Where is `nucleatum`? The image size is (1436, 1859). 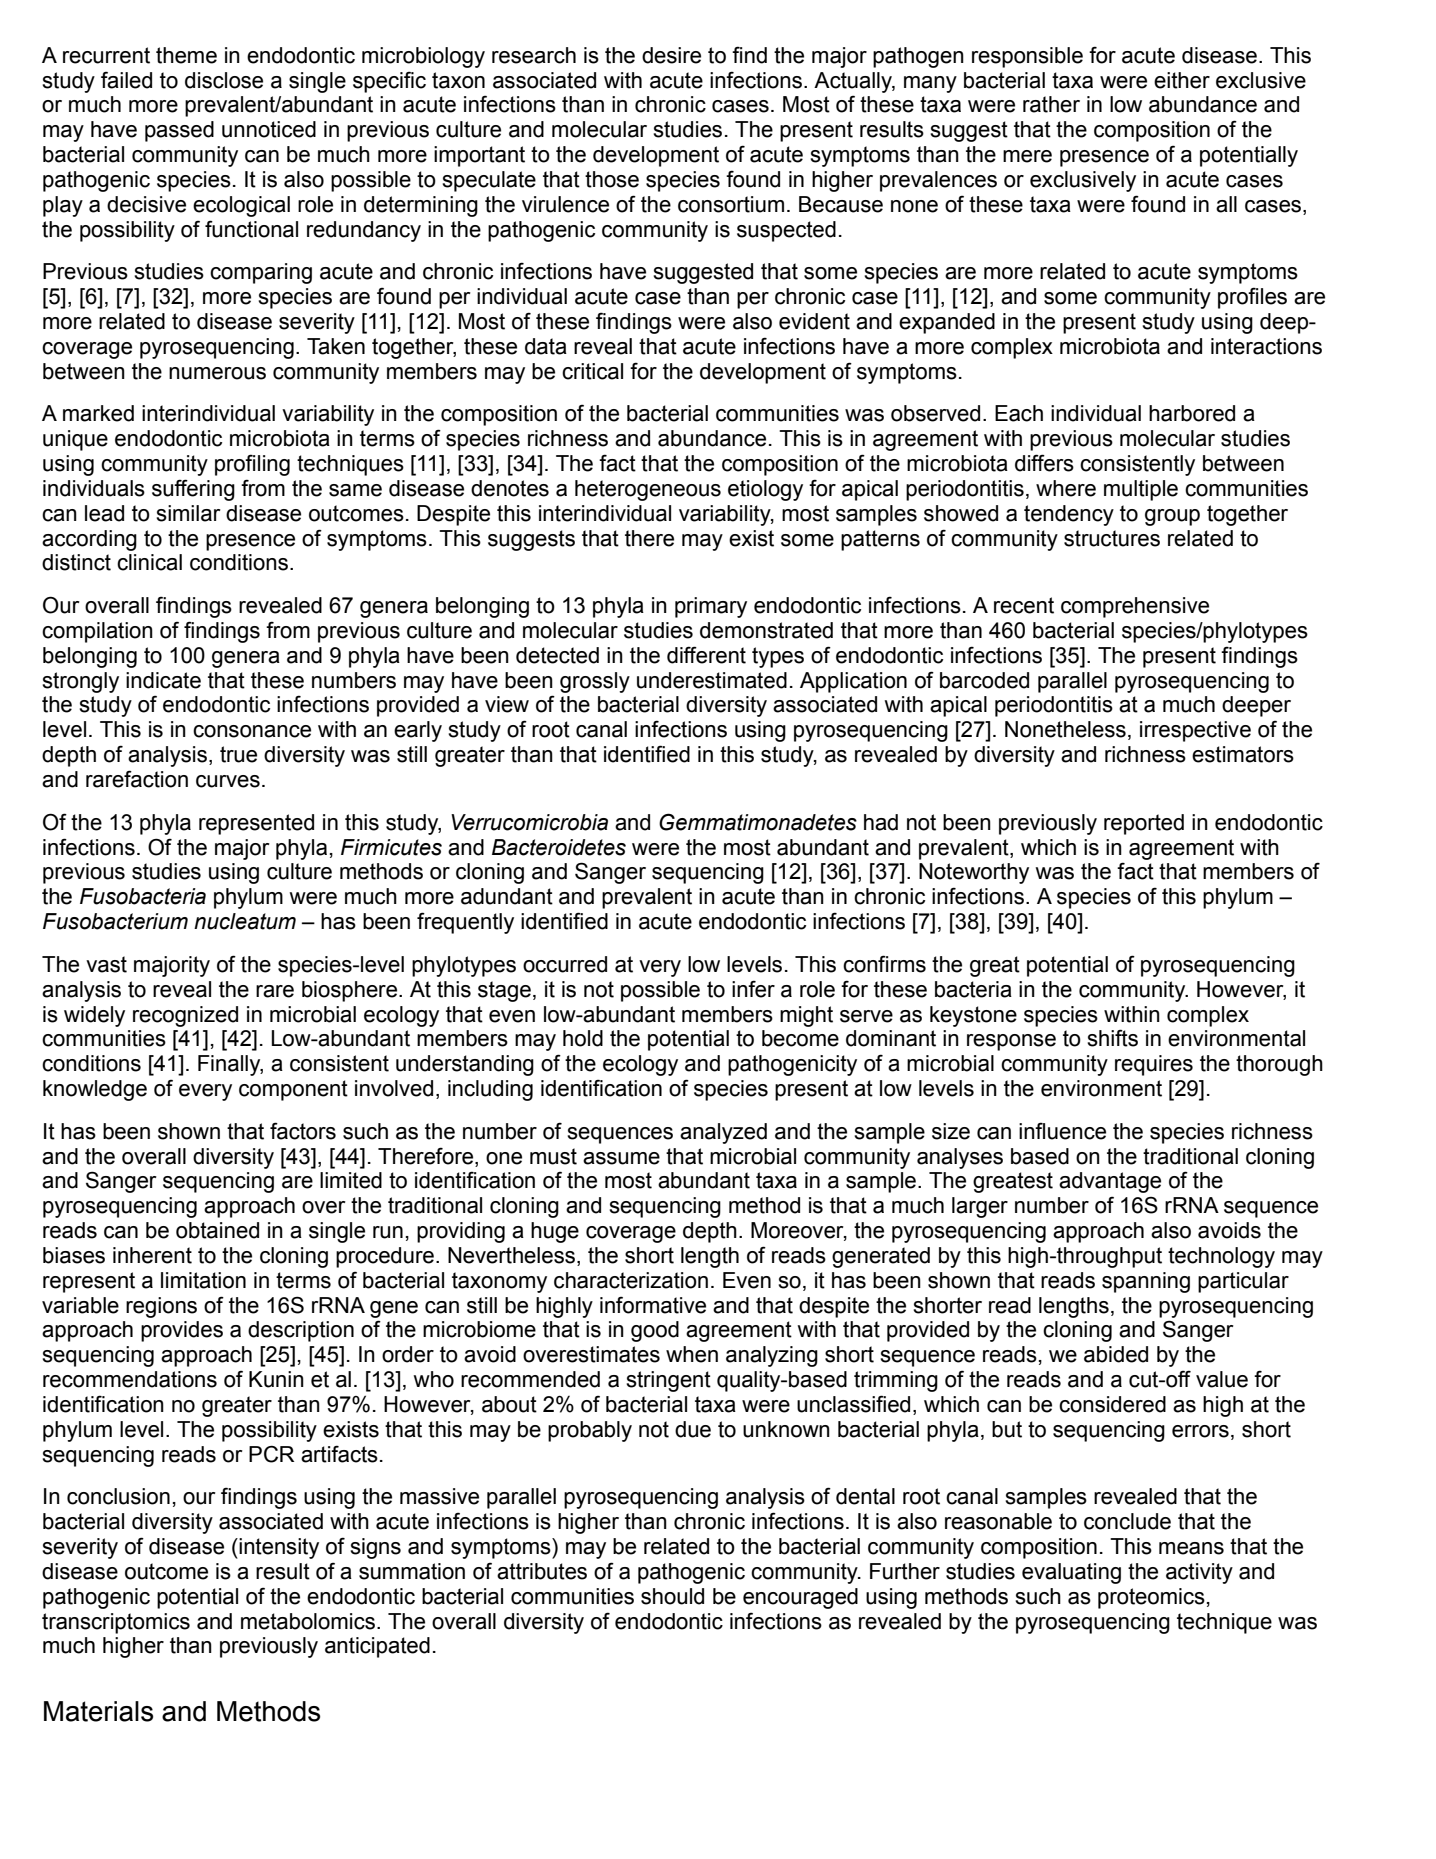
nucleatum is located at coordinates (245, 921).
